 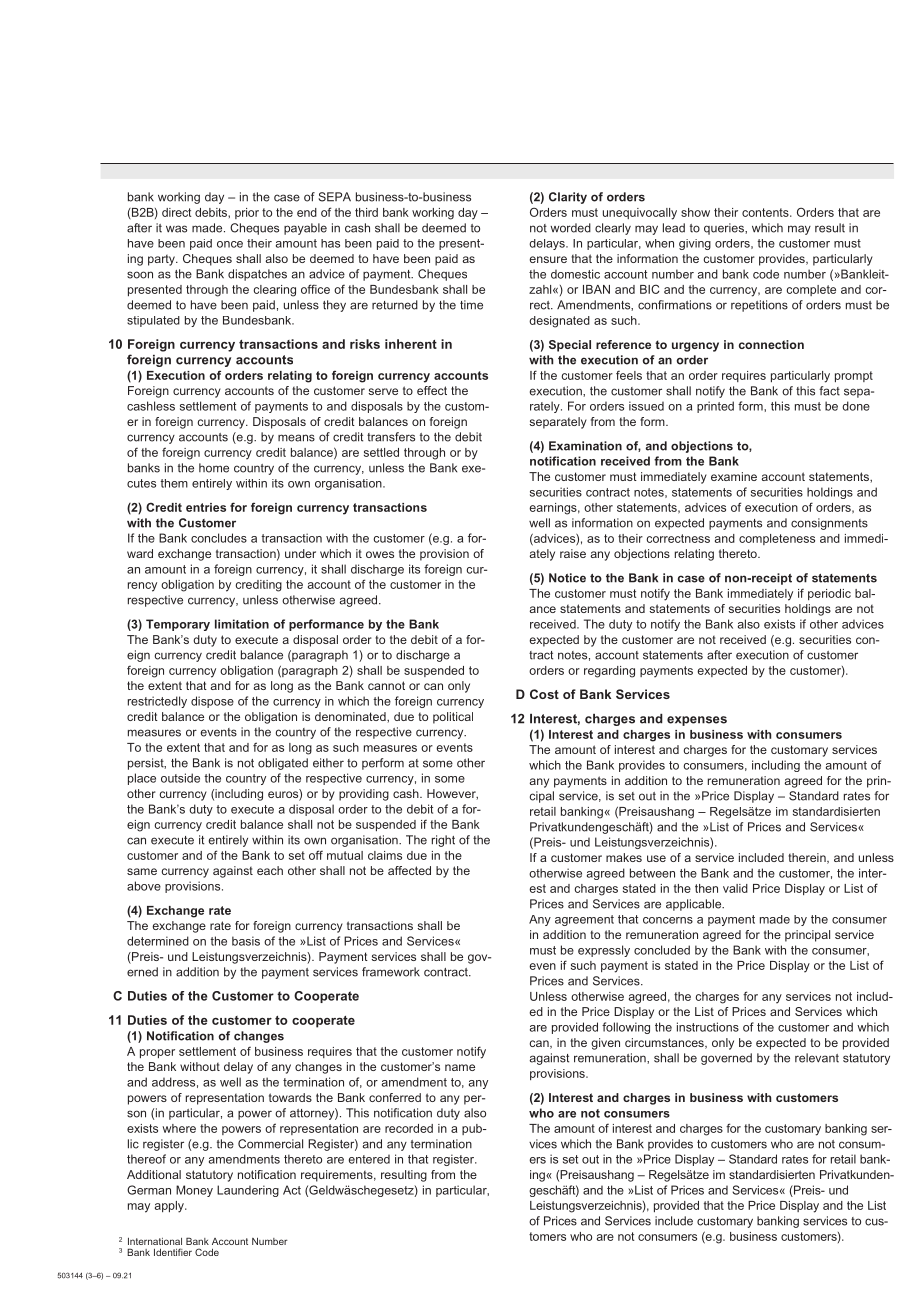 What do you see at coordinates (194, 1191) in the page?
I see `Money` at bounding box center [194, 1191].
